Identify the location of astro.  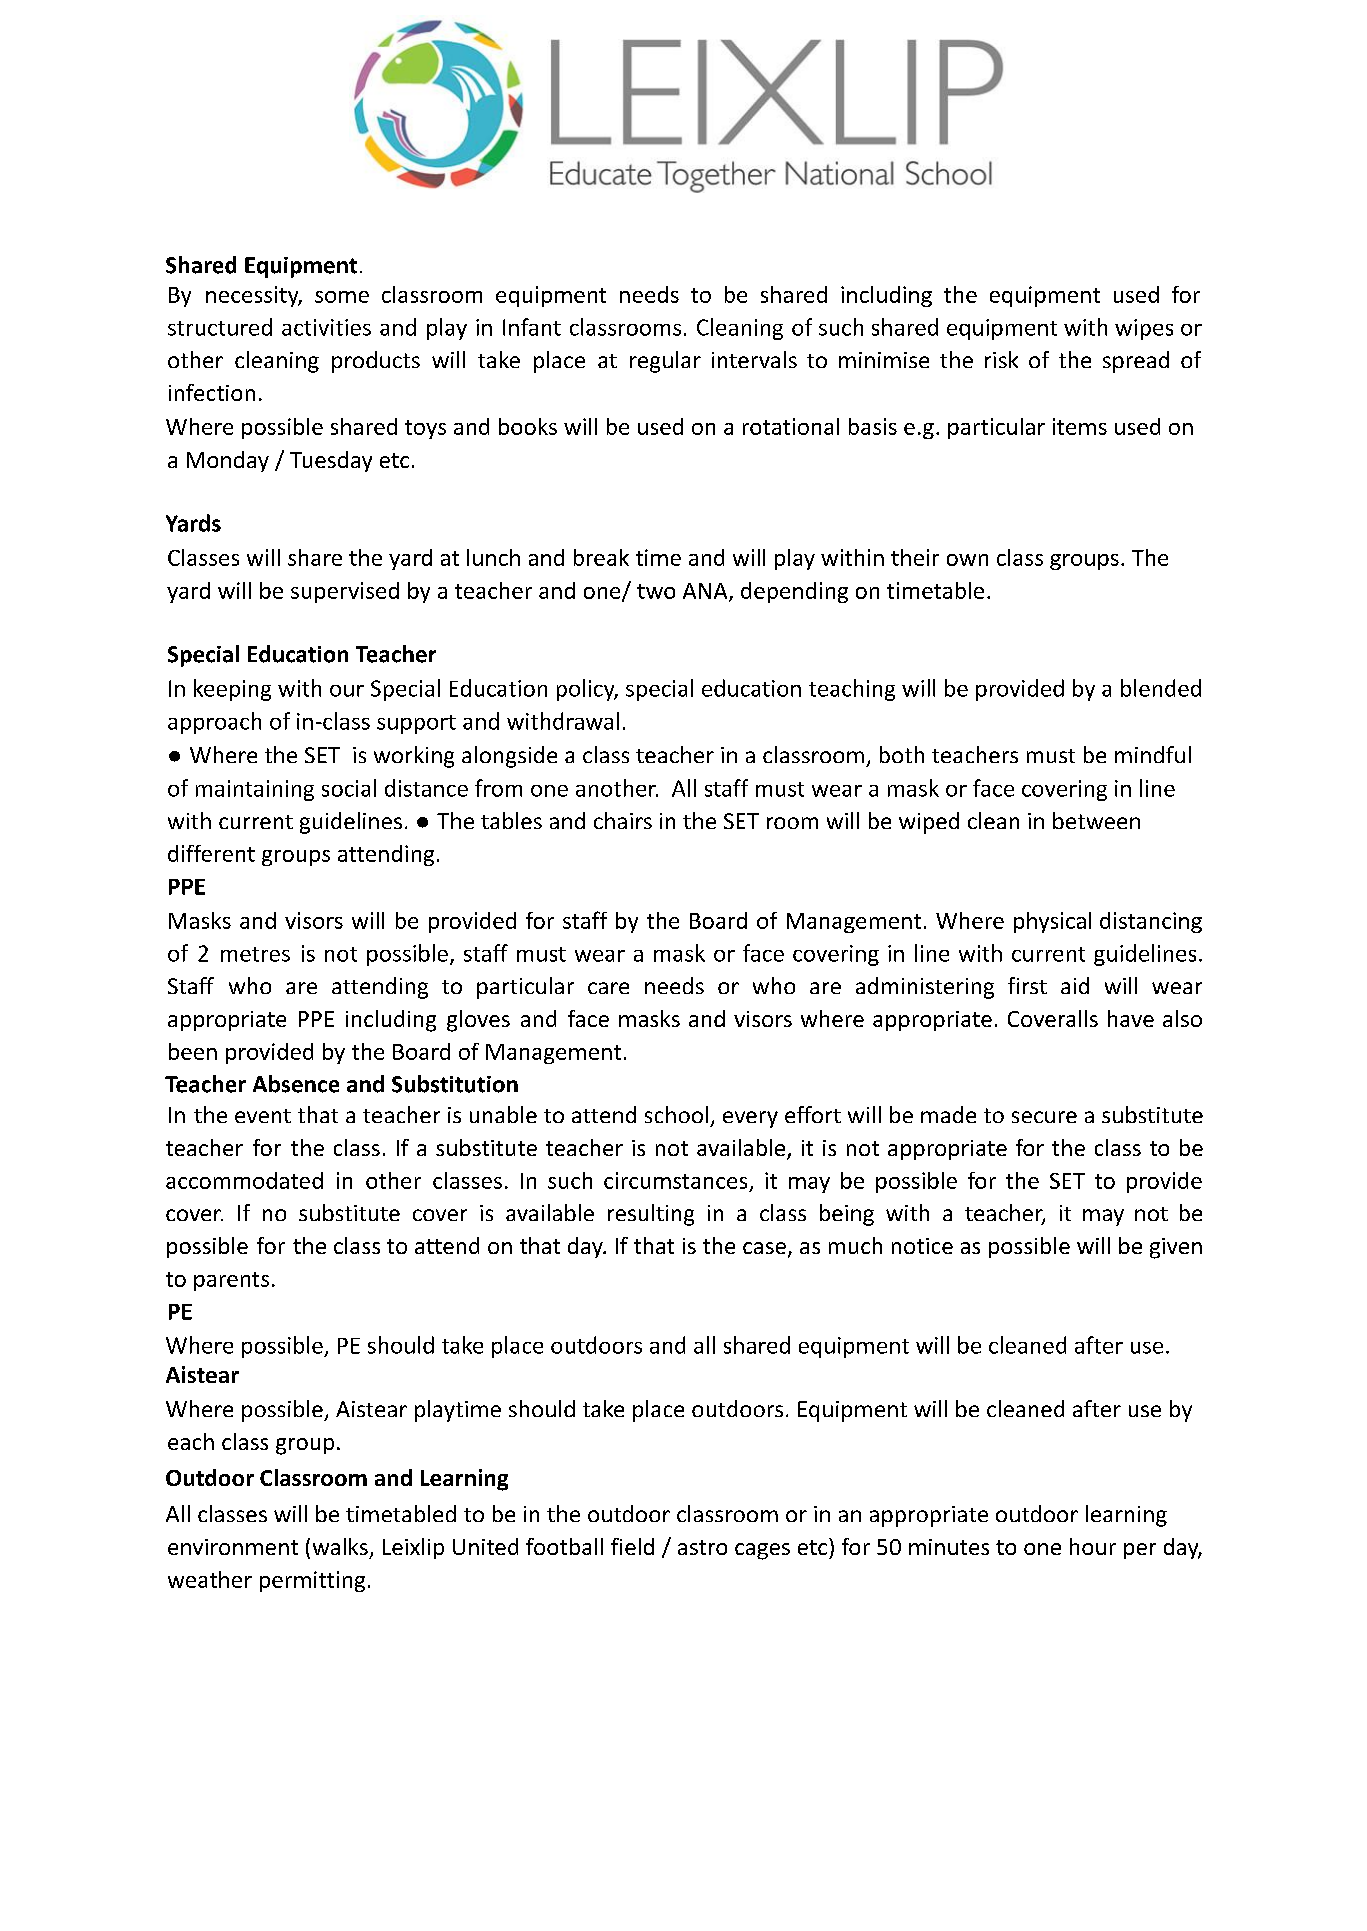
(702, 1547).
